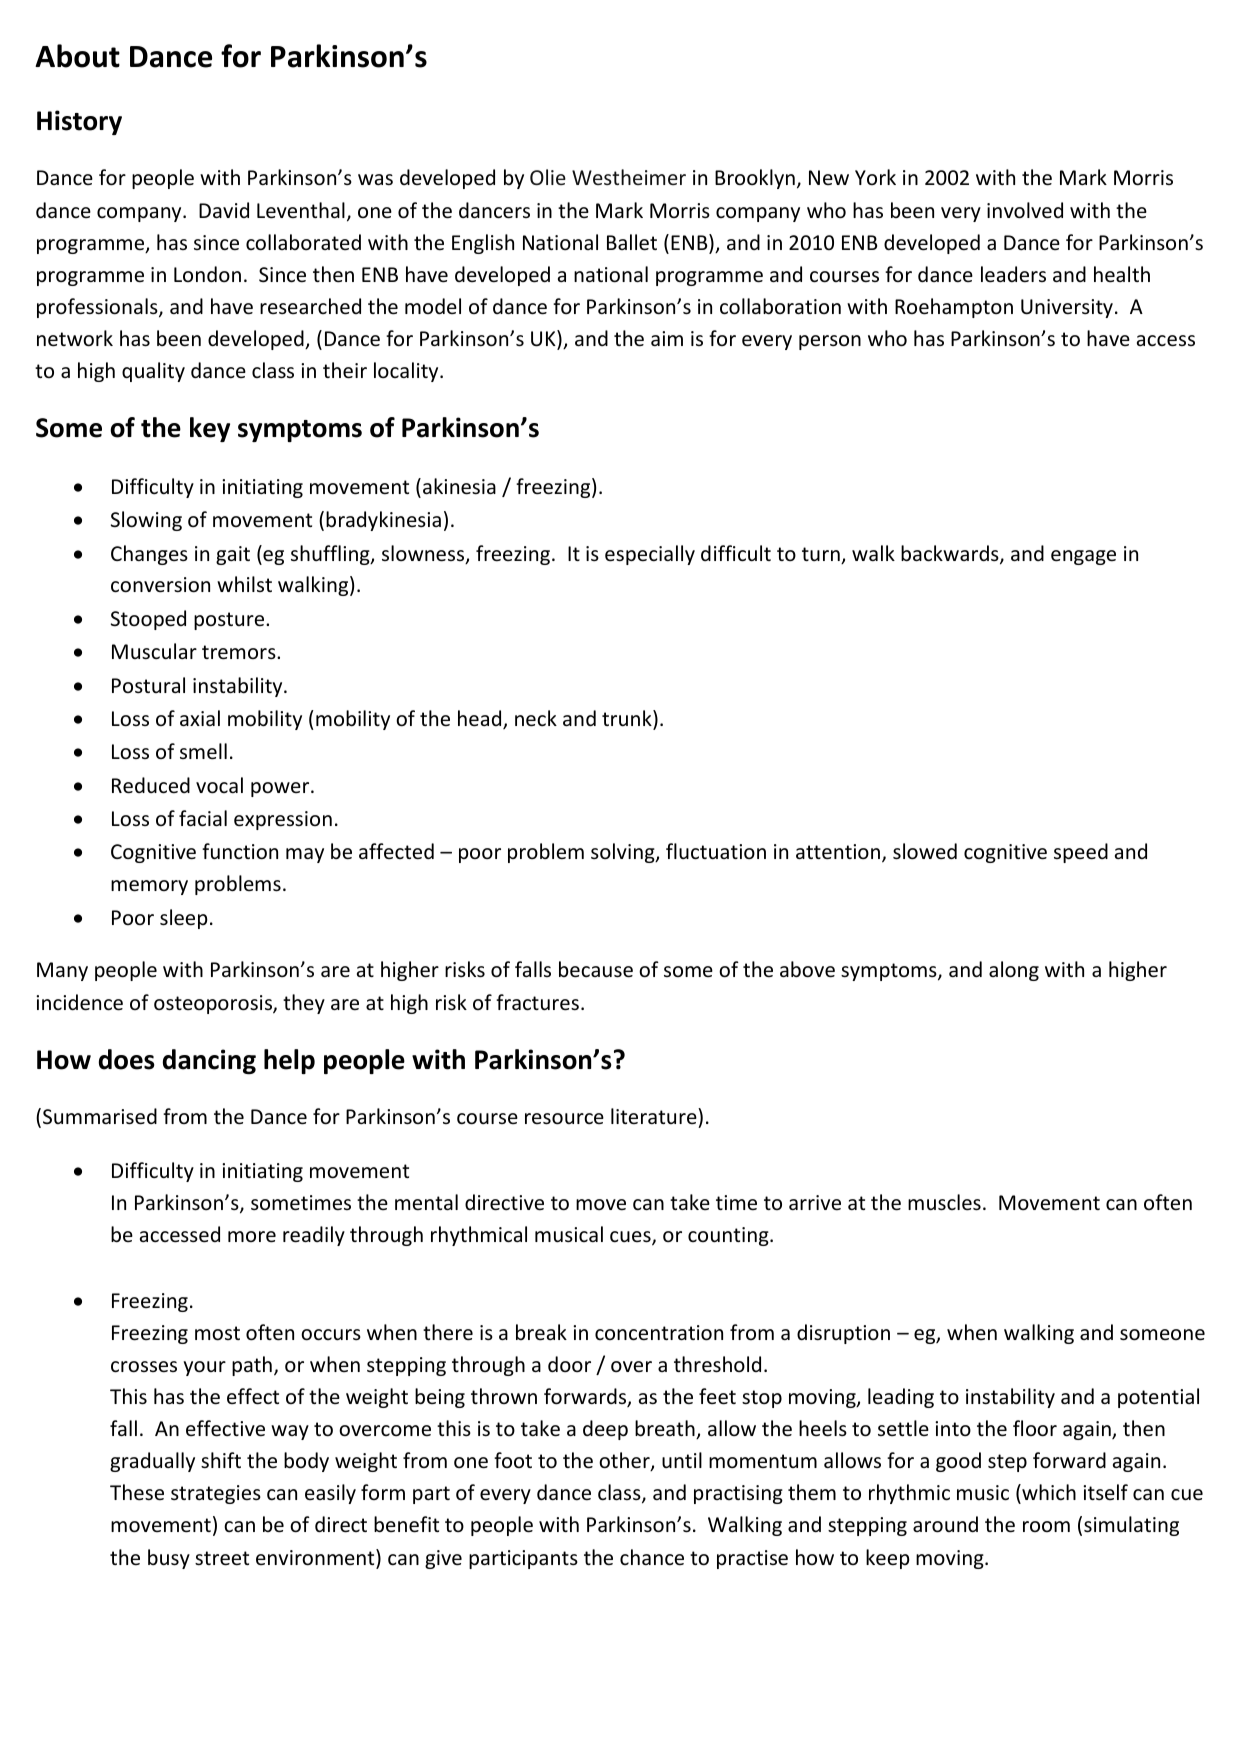  I want to click on along, so click(1014, 971).
